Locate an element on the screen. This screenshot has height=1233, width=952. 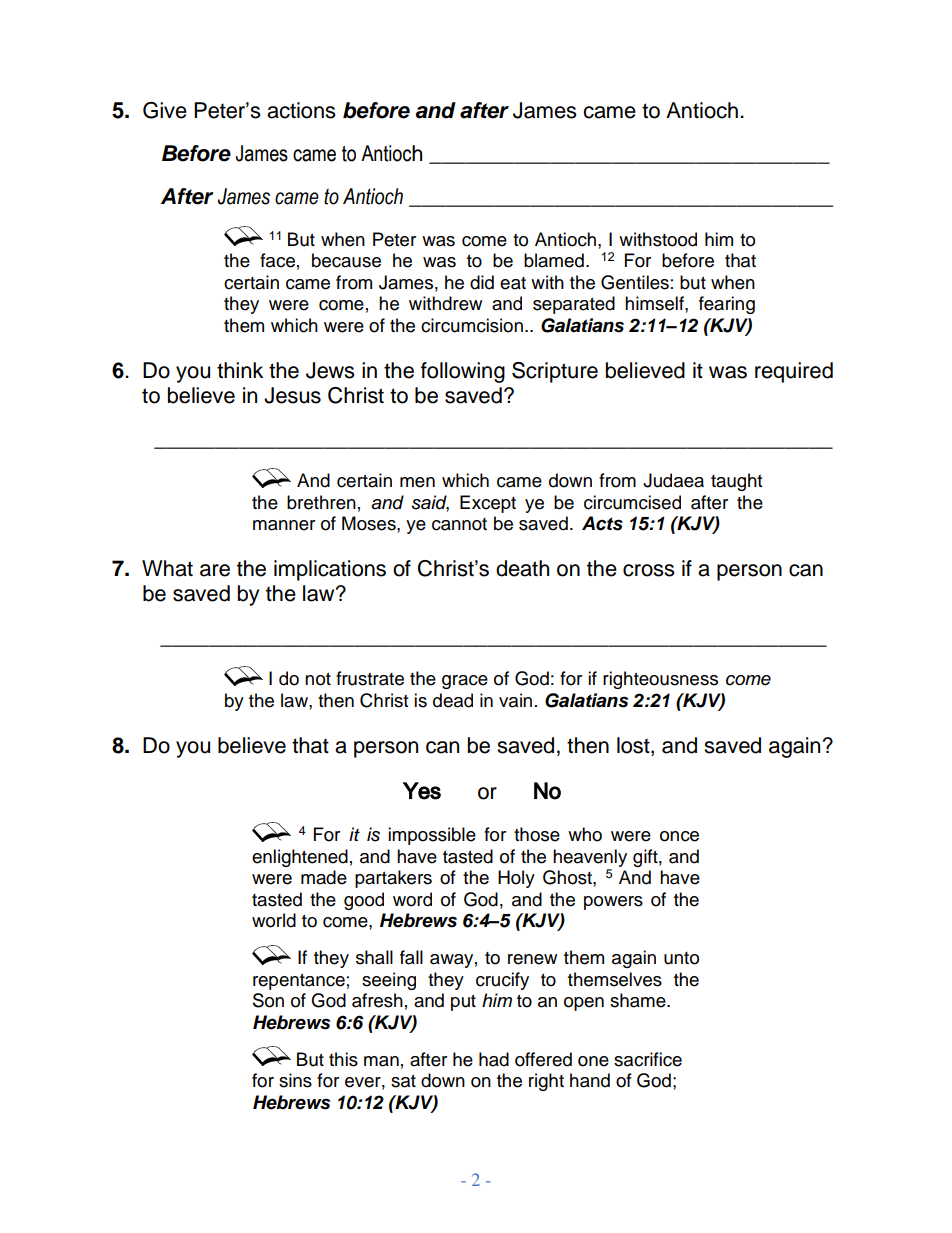
actions is located at coordinates (301, 110).
